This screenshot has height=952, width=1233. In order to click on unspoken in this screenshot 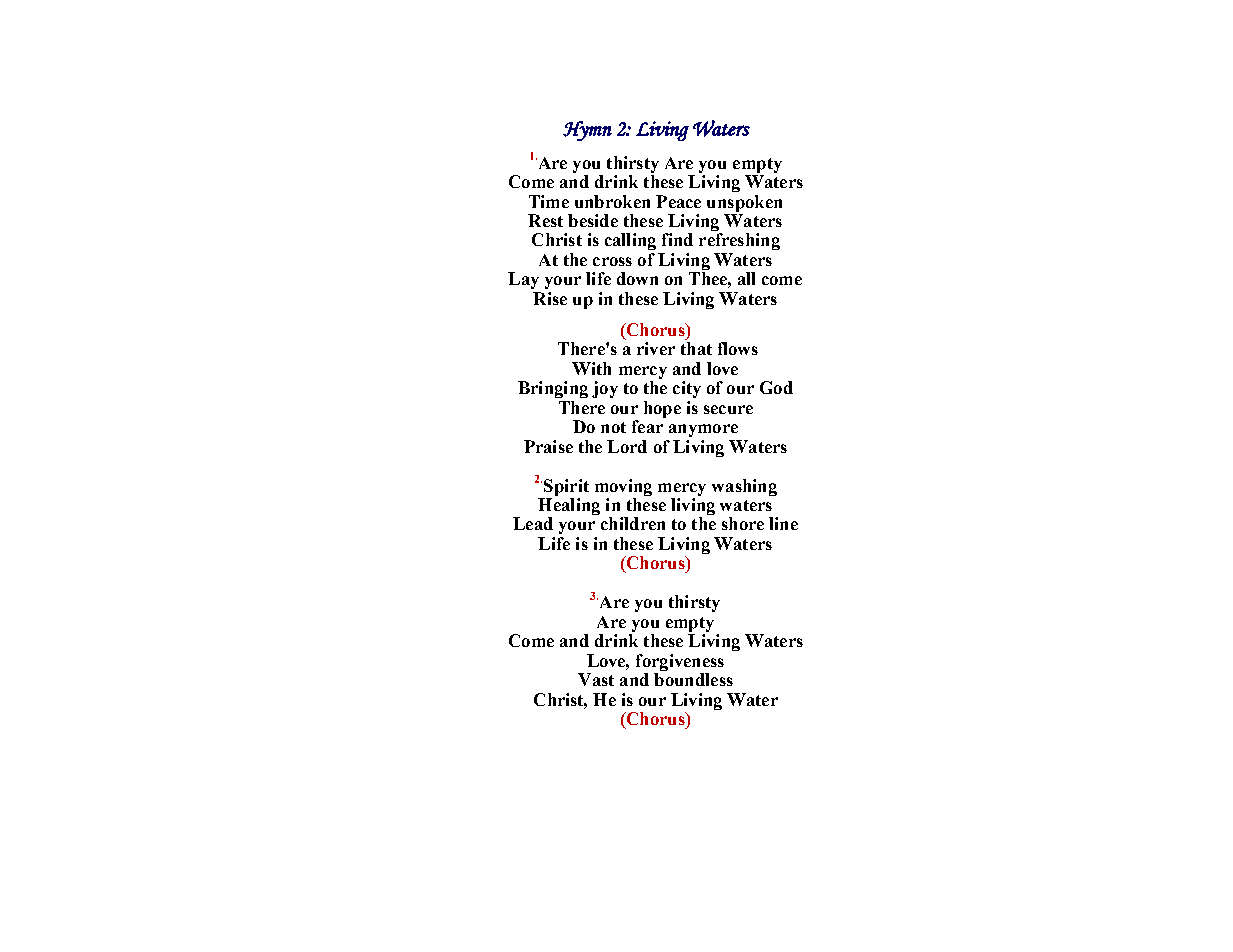, I will do `click(744, 203)`.
